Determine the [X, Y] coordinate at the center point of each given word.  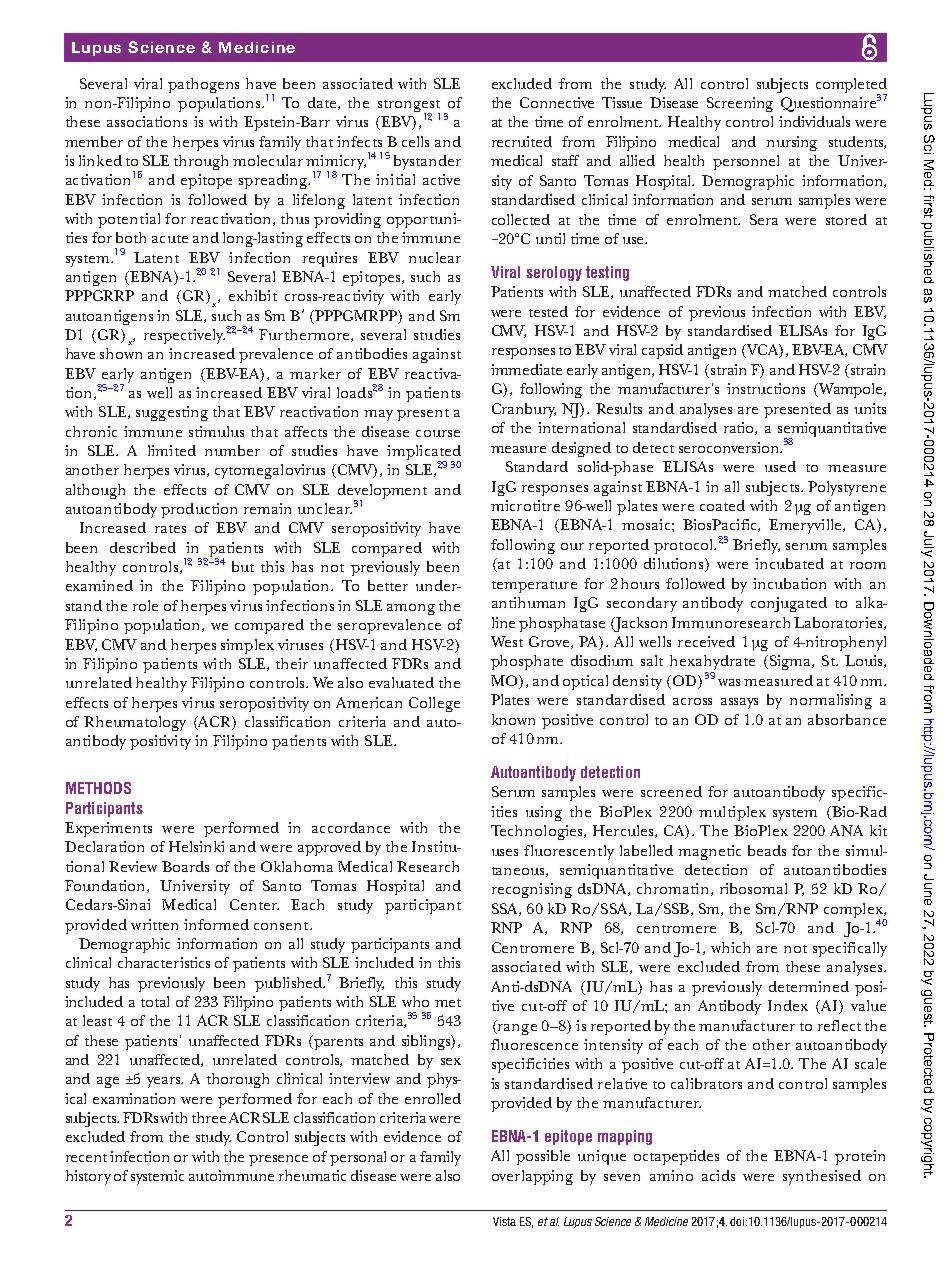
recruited [522, 141]
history [88, 1177]
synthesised [822, 1177]
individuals [814, 121]
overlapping [532, 1177]
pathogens [203, 85]
